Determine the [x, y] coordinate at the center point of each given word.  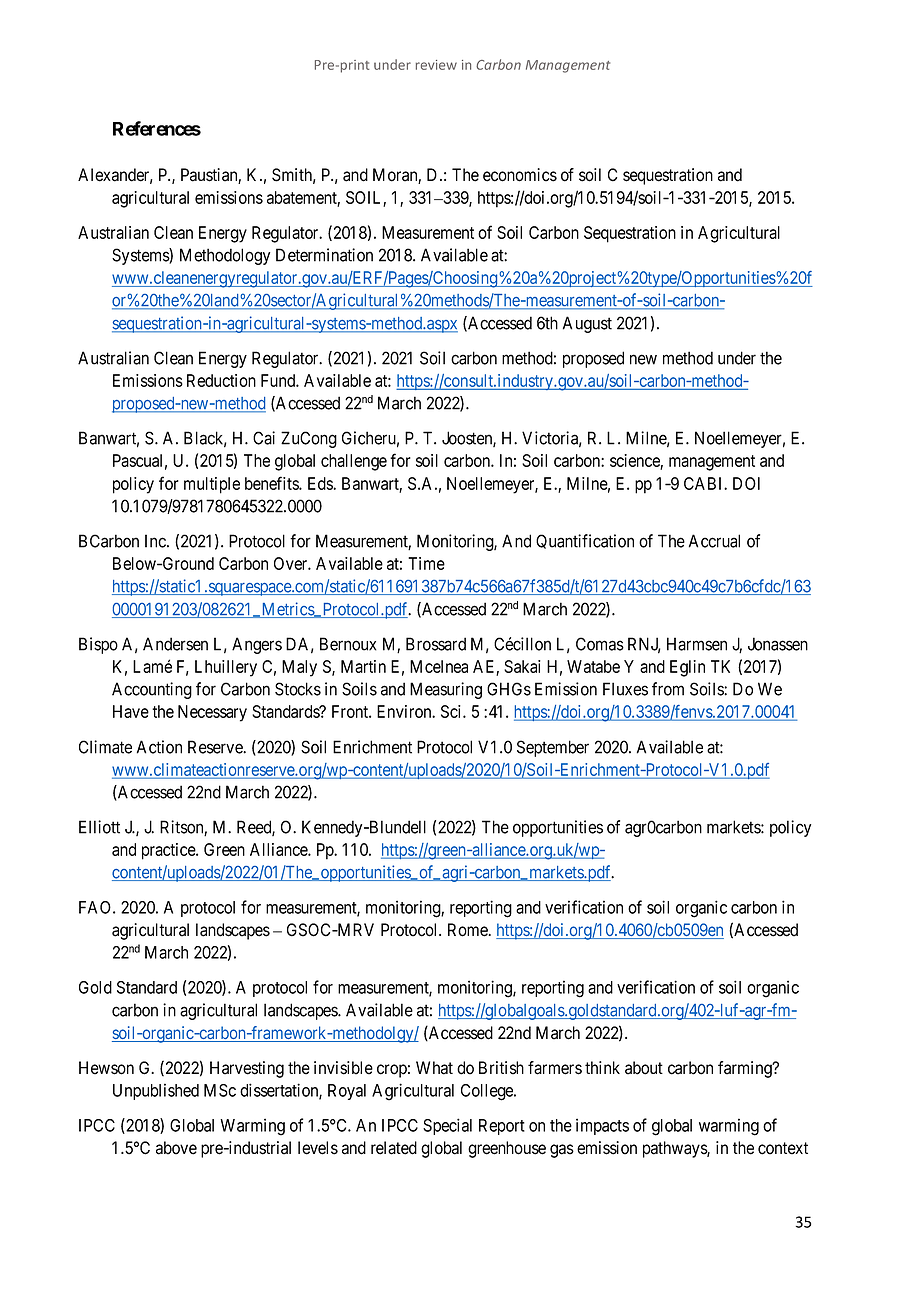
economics [520, 175]
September [553, 748]
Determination [324, 255]
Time [426, 563]
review [436, 65]
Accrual [714, 541]
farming [746, 1069]
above [176, 1148]
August [587, 324]
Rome [468, 930]
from [668, 689]
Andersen [175, 644]
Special [447, 1126]
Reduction [221, 380]
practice [169, 851]
